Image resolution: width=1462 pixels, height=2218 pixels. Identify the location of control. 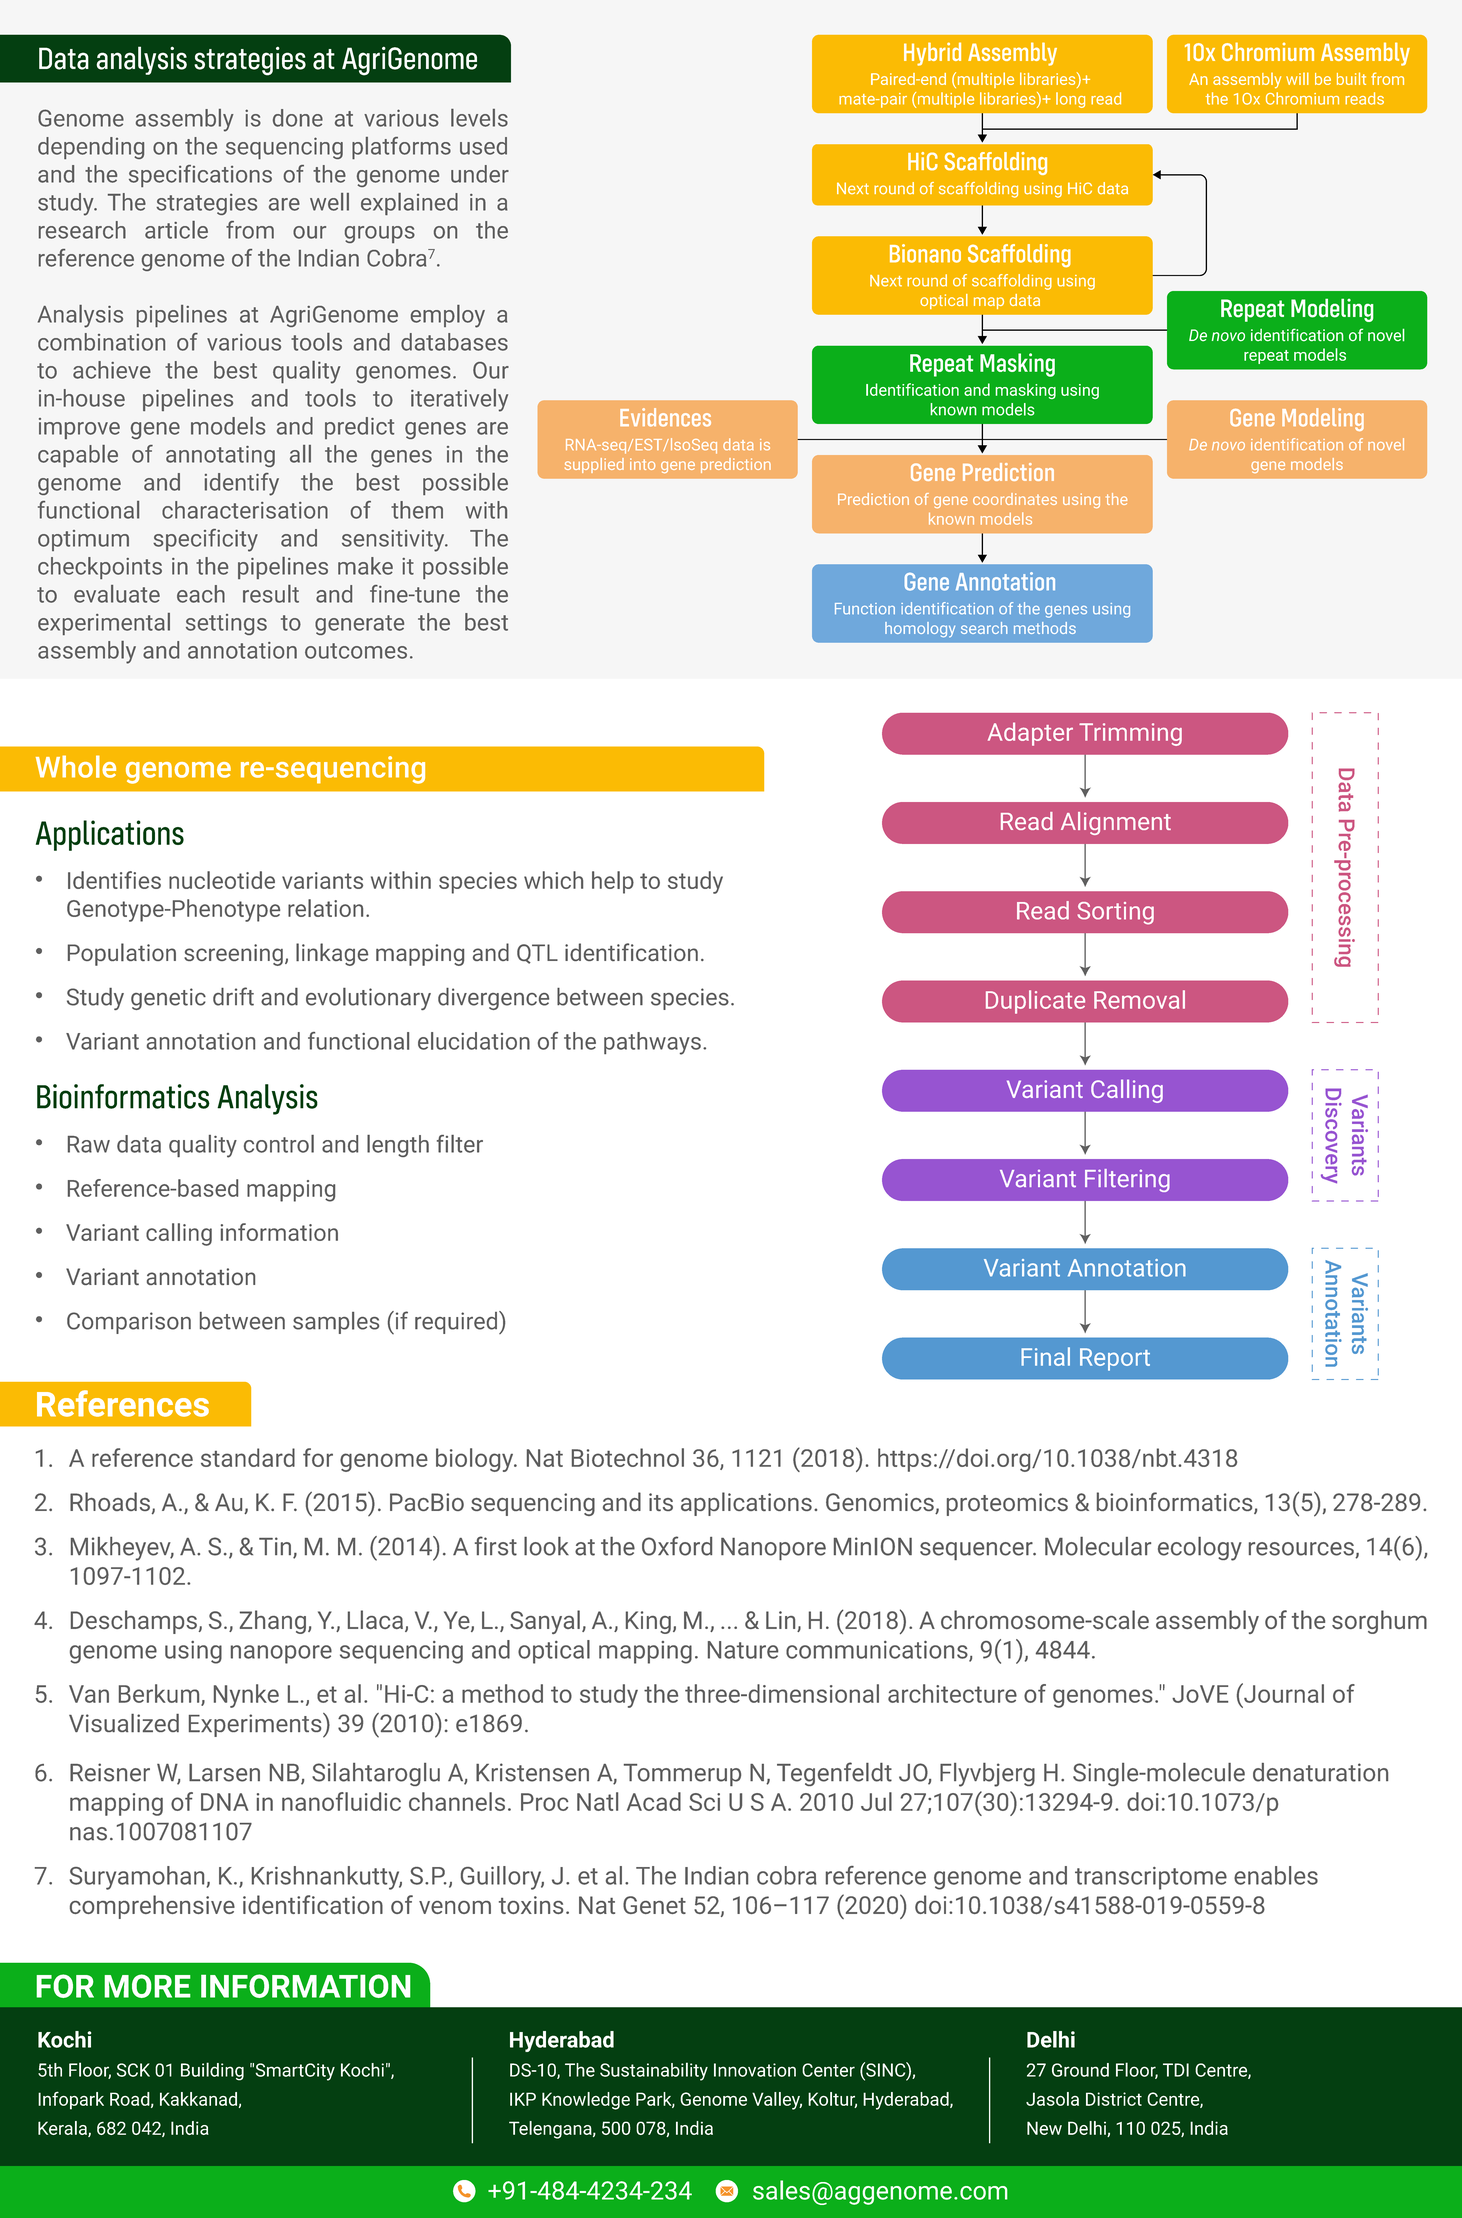
(279, 1144).
